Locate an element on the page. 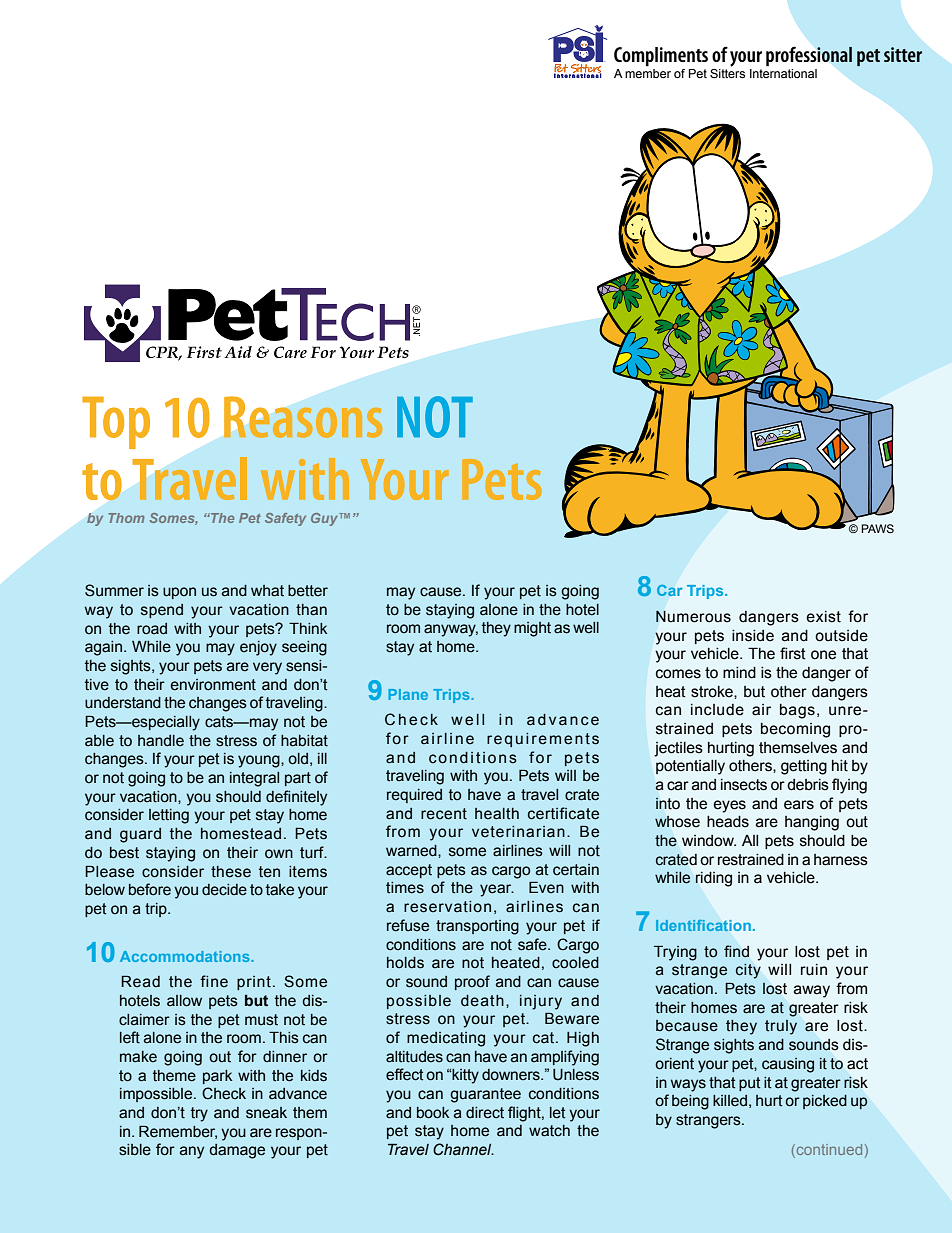 This document has width=952, height=1233. exist is located at coordinates (823, 617).
